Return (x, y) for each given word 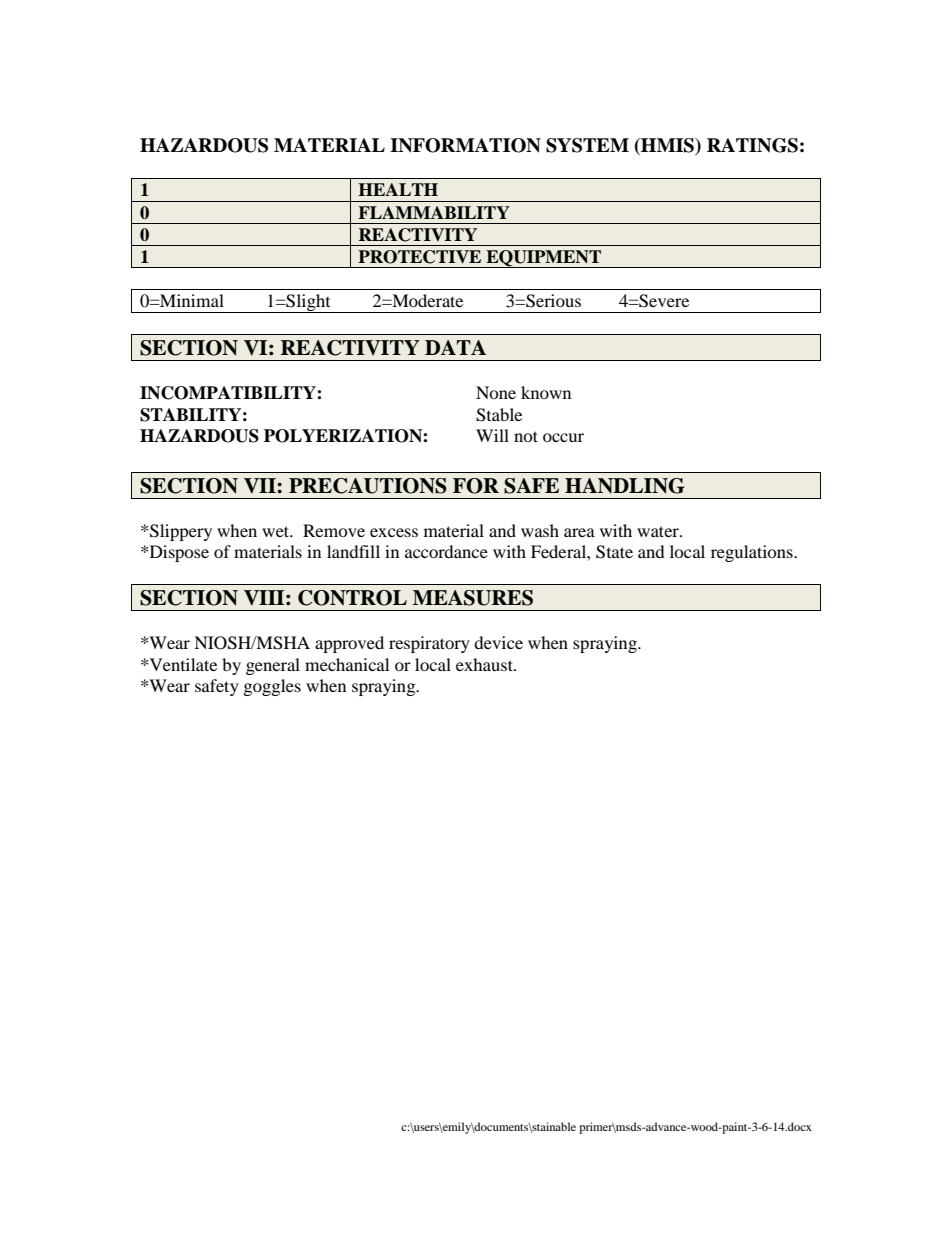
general (273, 666)
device (498, 642)
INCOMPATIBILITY (229, 393)
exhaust (485, 664)
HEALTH (398, 189)
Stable (499, 415)
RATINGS (752, 145)
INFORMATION (465, 145)
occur (563, 437)
